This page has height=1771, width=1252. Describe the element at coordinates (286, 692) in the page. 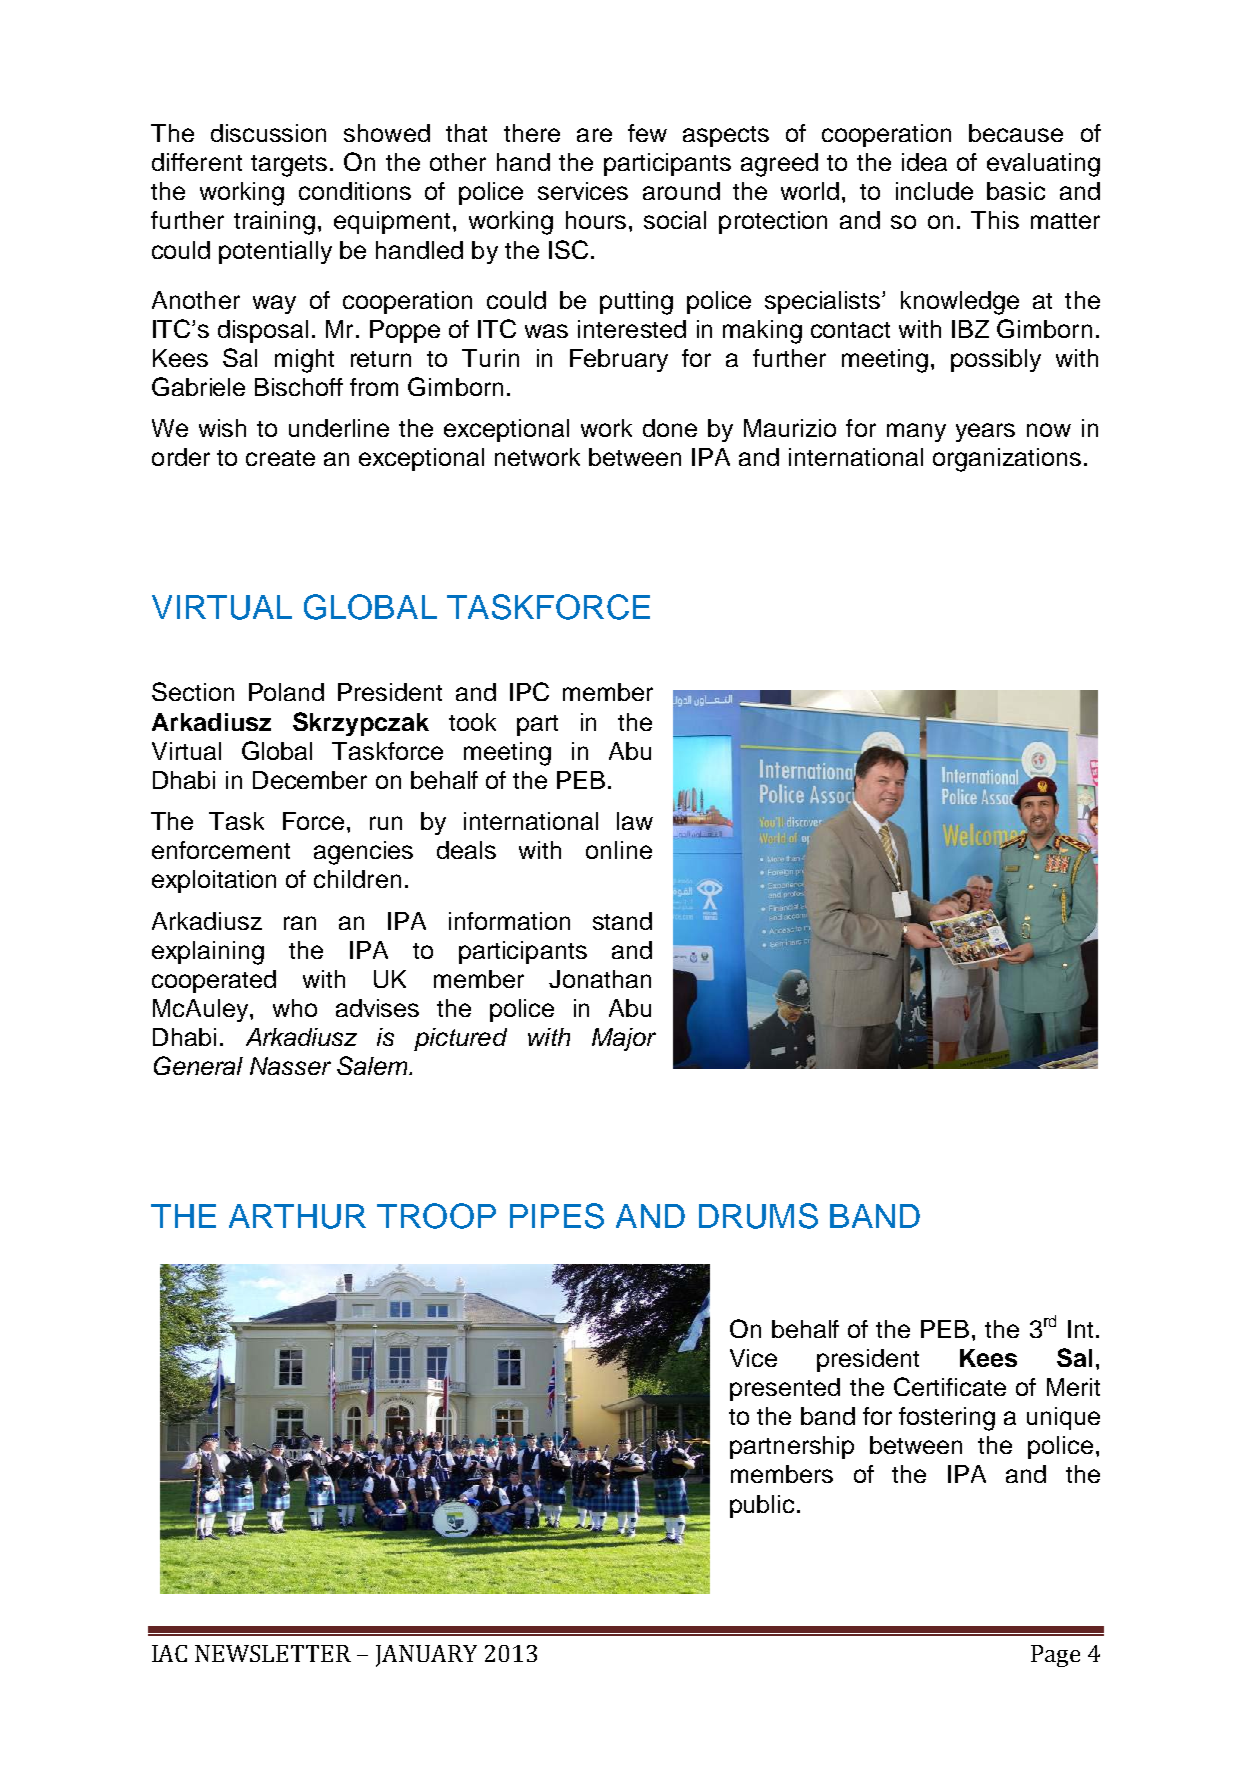

I see `Poland` at that location.
